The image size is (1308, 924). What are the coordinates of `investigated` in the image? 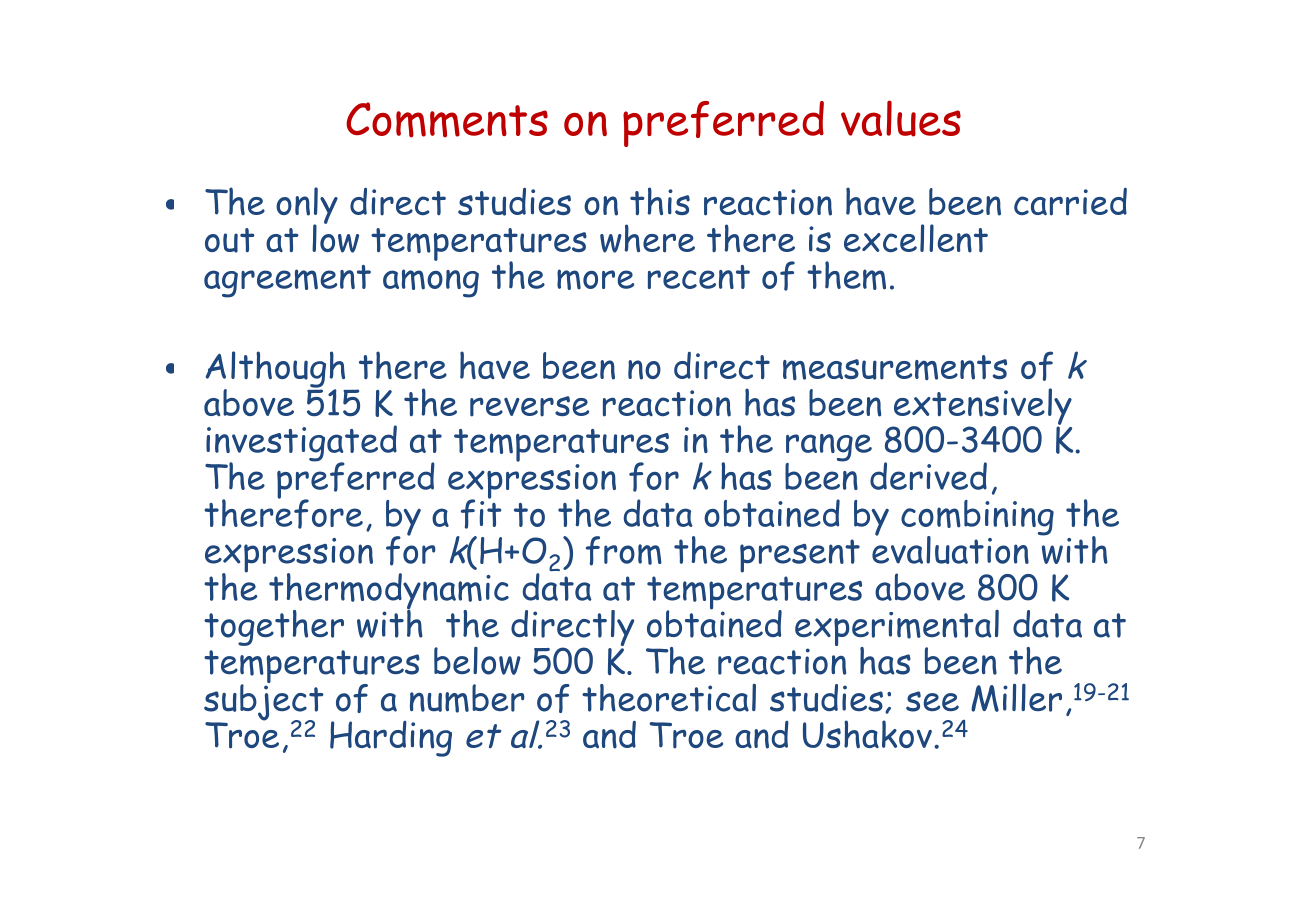 It's located at (301, 444).
